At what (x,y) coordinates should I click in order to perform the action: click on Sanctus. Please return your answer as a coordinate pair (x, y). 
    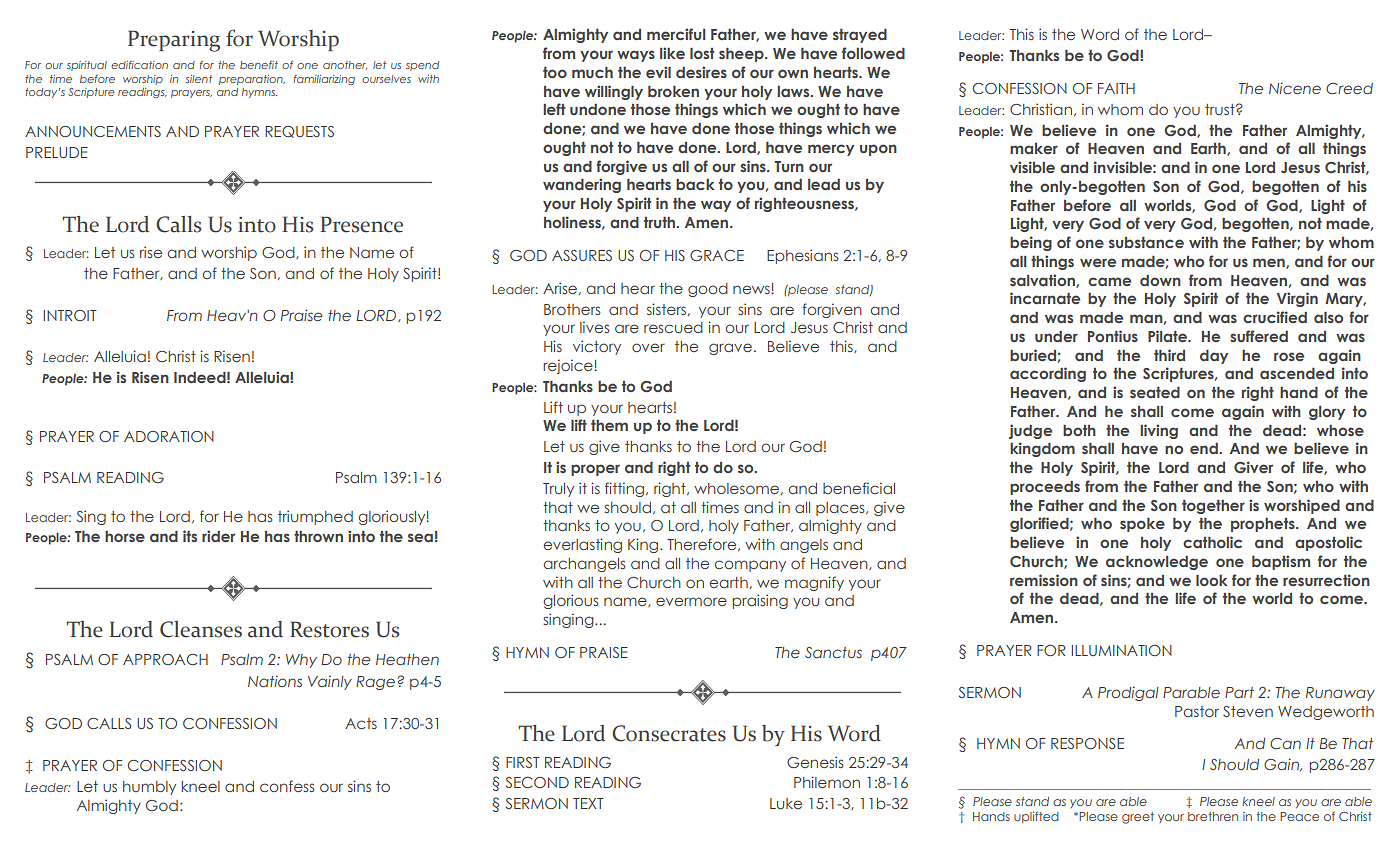
    Looking at the image, I should click on (833, 652).
